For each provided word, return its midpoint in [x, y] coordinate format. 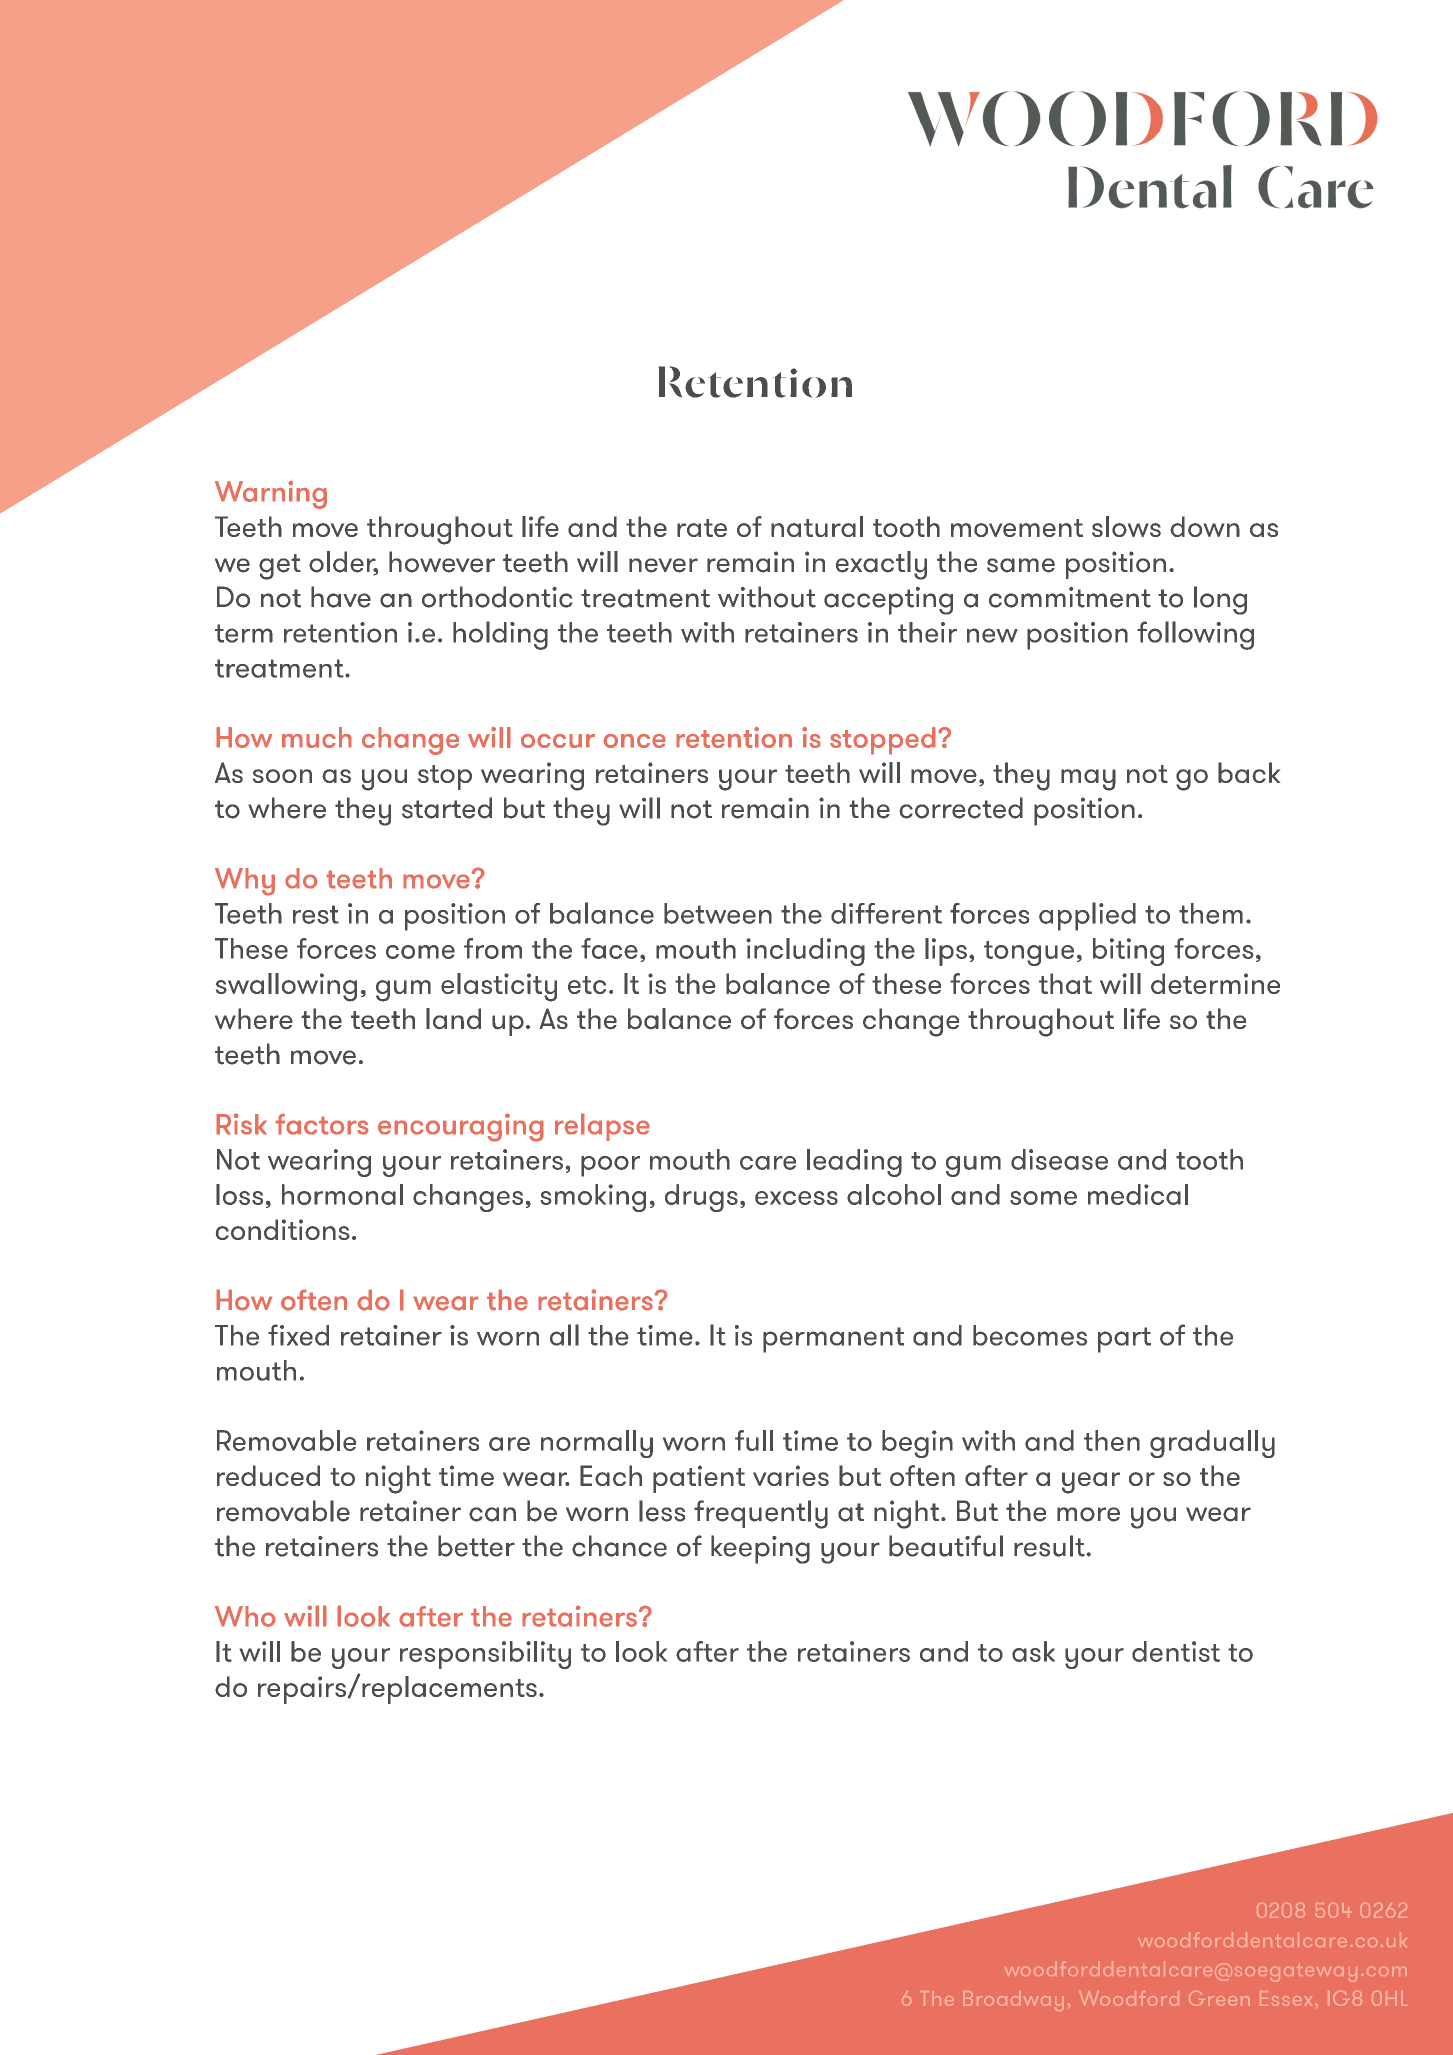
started [447, 808]
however [442, 562]
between [718, 913]
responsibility [485, 1655]
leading [854, 1163]
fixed [298, 1335]
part [1124, 1340]
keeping [760, 1549]
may [1088, 780]
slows [1126, 526]
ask [1033, 1651]
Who [245, 1616]
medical [1138, 1194]
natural [817, 526]
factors [322, 1124]
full [754, 1440]
